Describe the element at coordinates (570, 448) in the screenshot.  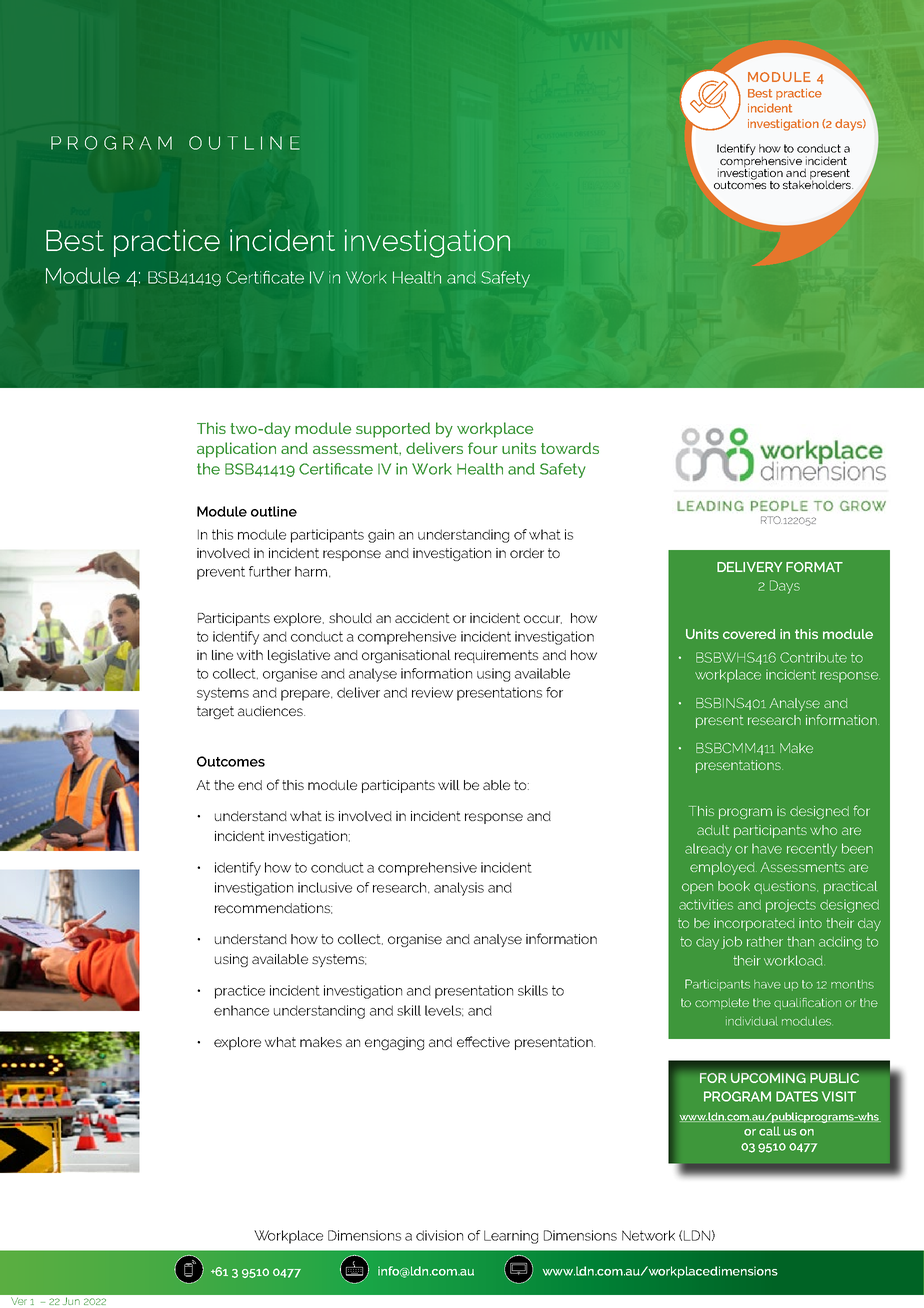
I see `towards` at that location.
